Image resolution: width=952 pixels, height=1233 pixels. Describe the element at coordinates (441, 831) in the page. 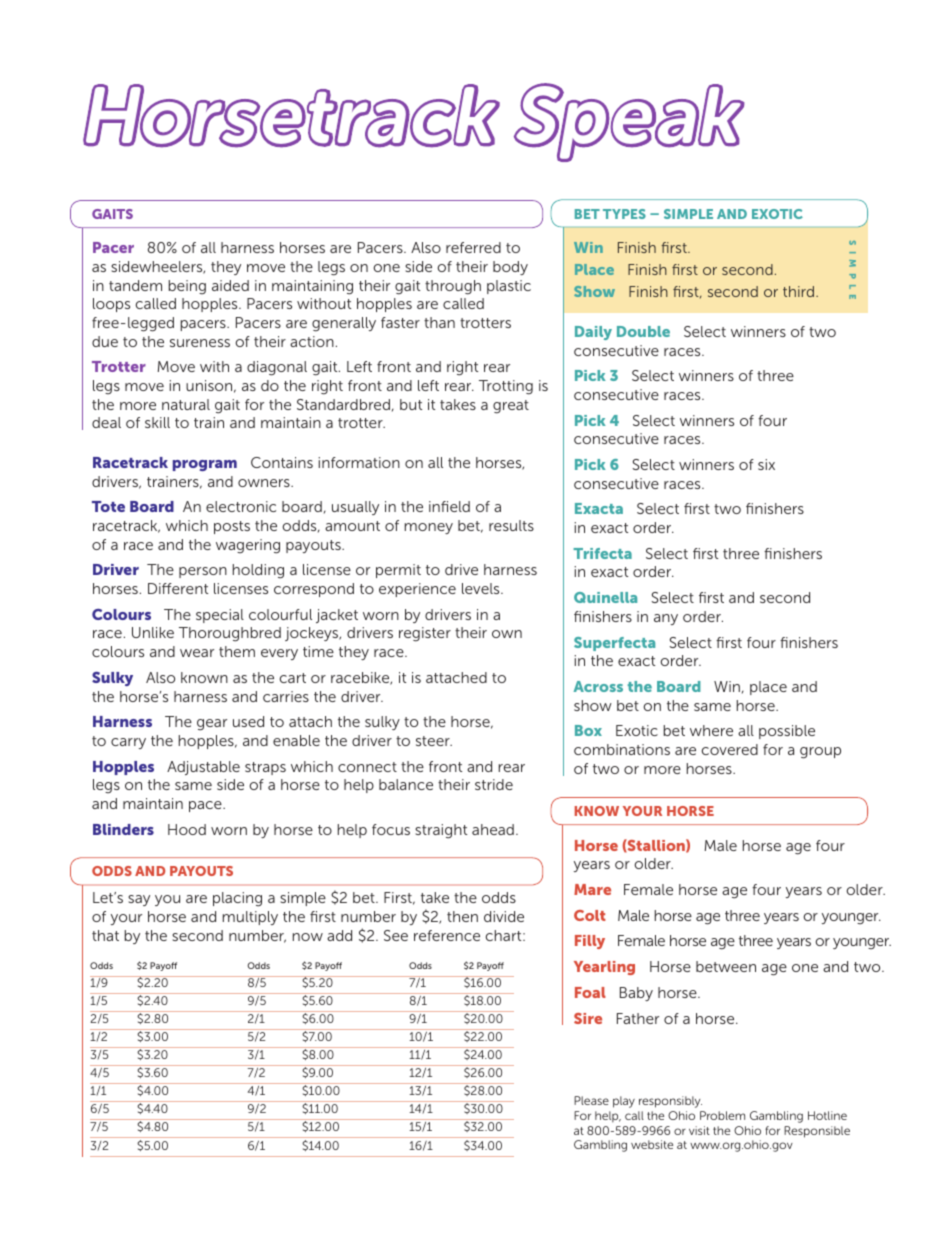

I see `straight` at that location.
